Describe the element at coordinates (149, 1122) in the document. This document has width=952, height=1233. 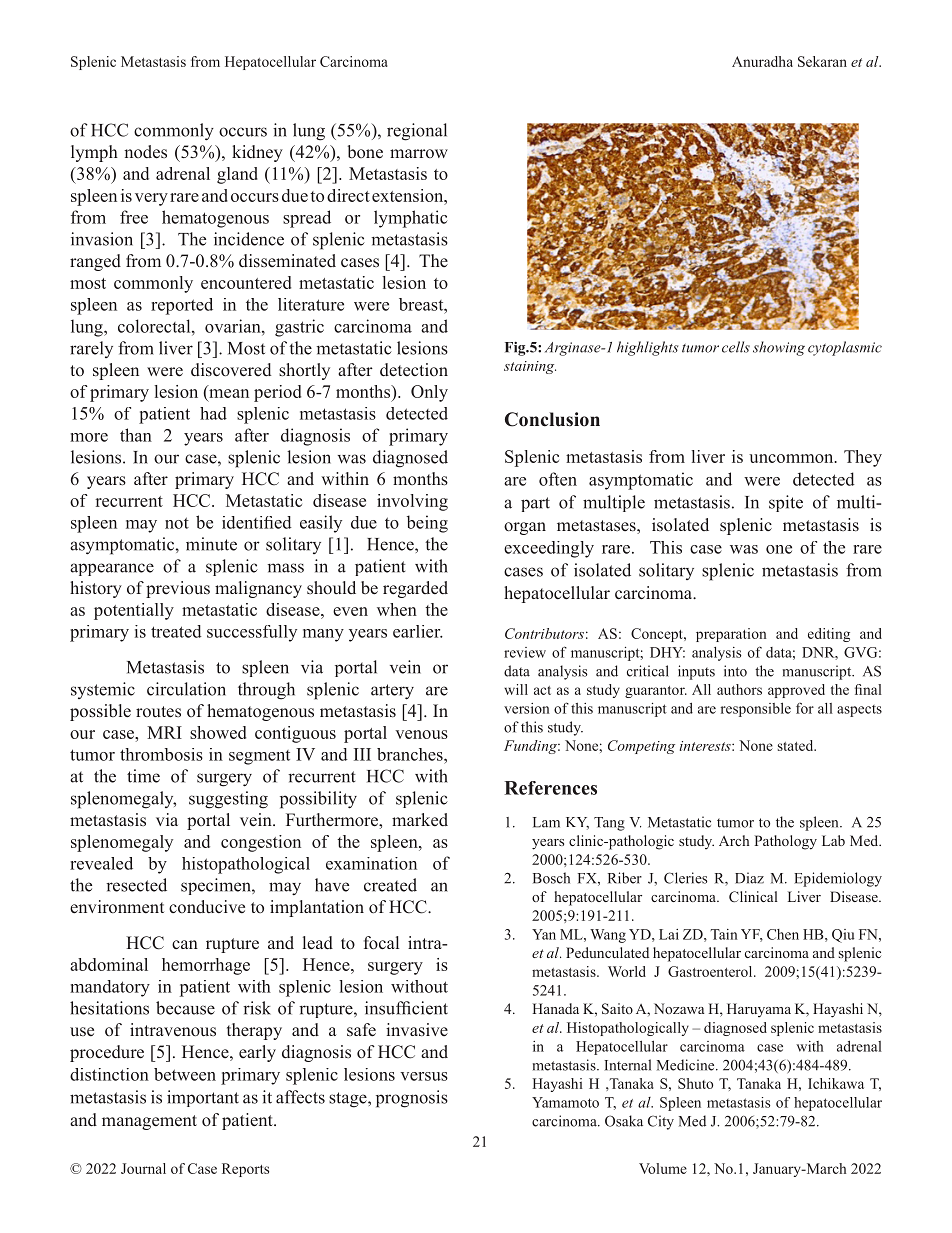
I see `management` at that location.
